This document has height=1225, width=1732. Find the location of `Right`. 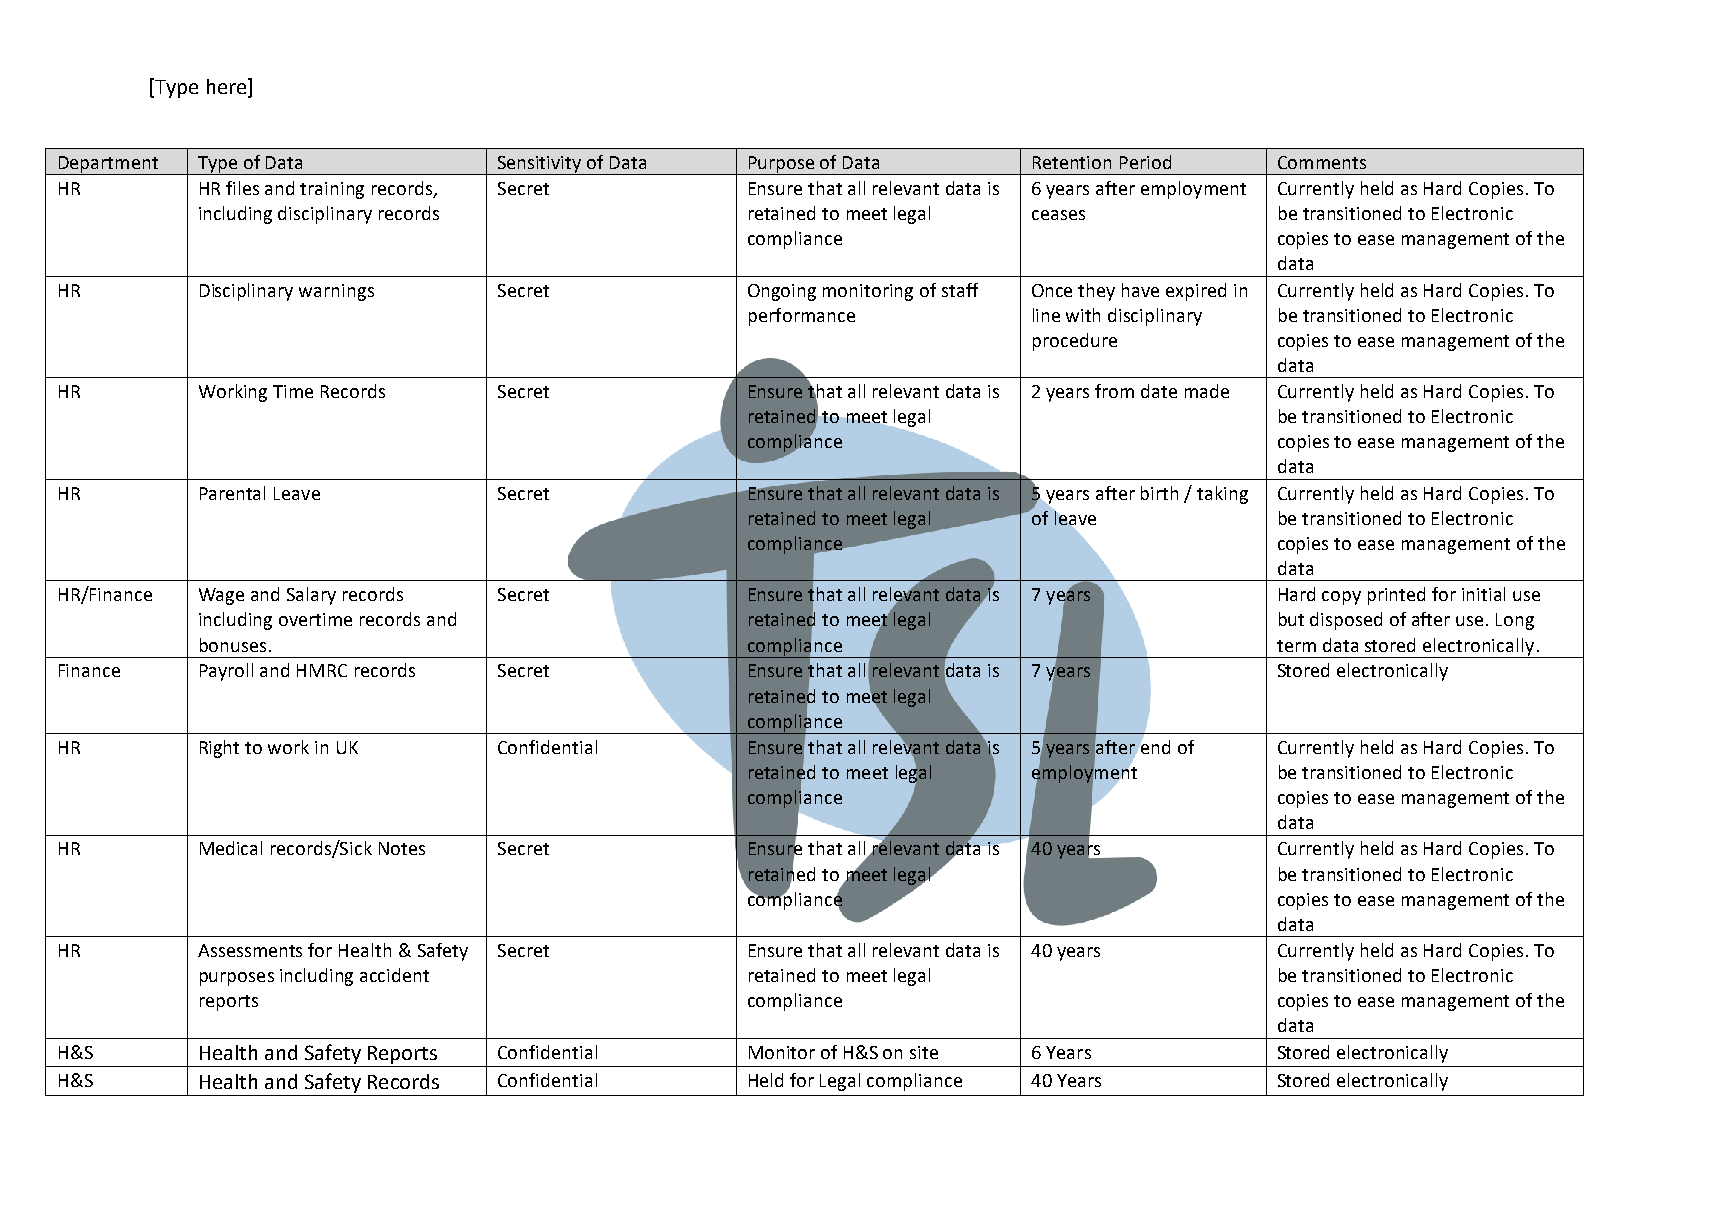

Right is located at coordinates (219, 749).
